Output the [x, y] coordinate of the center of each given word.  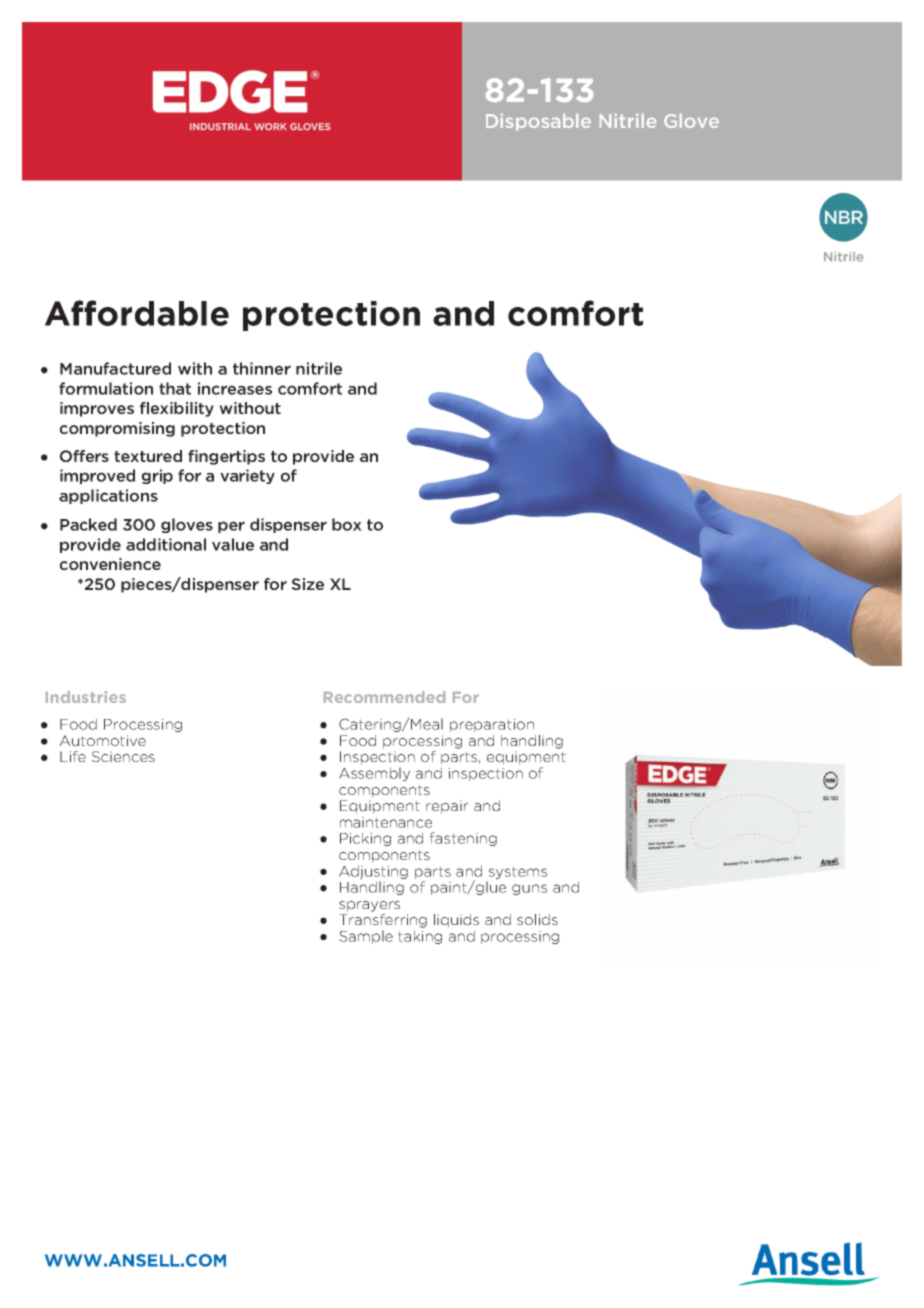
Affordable [137, 313]
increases [235, 388]
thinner [262, 368]
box [347, 524]
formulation [106, 388]
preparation [492, 725]
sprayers [369, 906]
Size [308, 584]
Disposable [538, 122]
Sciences [123, 756]
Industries [86, 697]
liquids [456, 921]
